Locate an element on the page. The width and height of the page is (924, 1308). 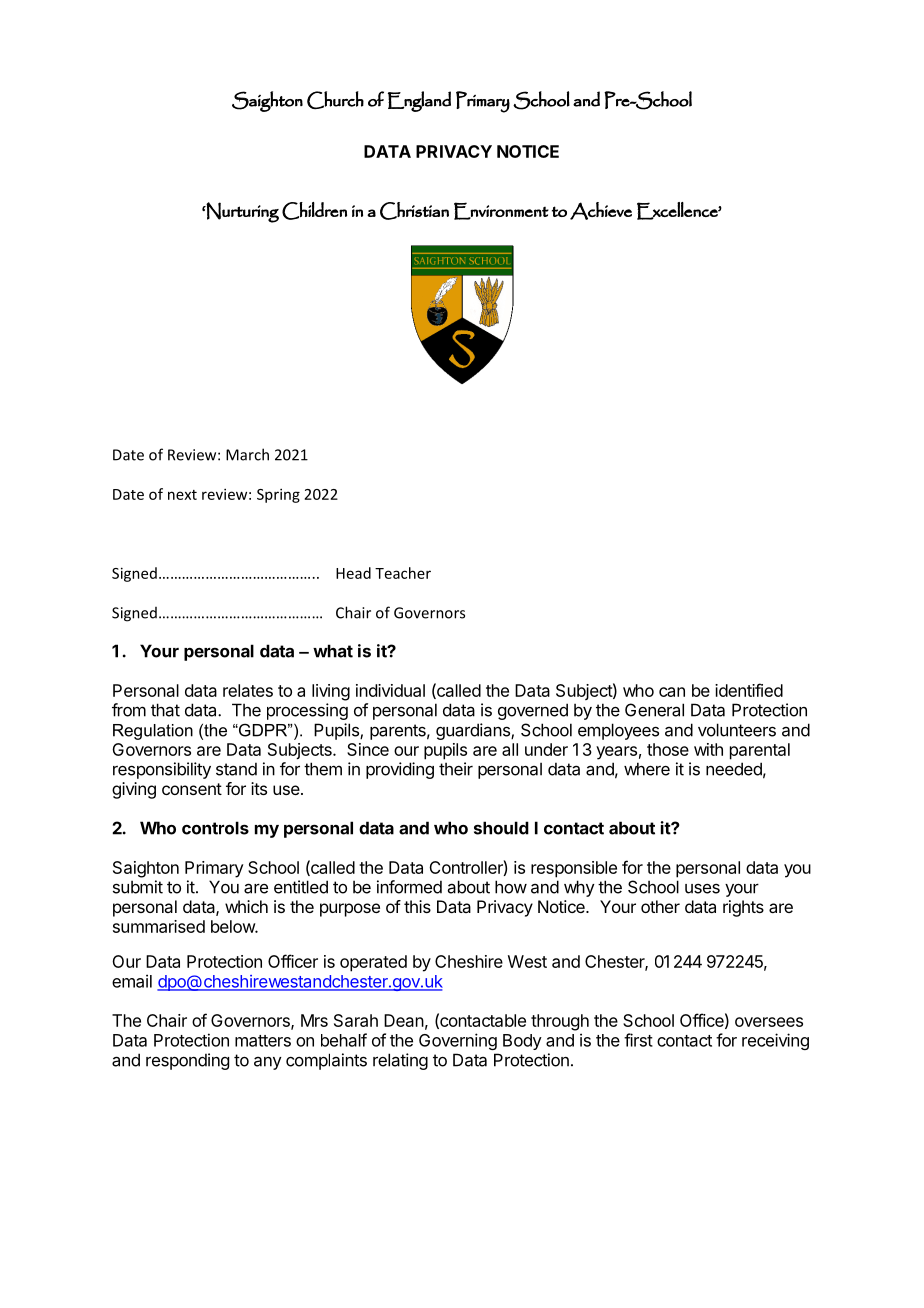
Environment is located at coordinates (501, 211).
